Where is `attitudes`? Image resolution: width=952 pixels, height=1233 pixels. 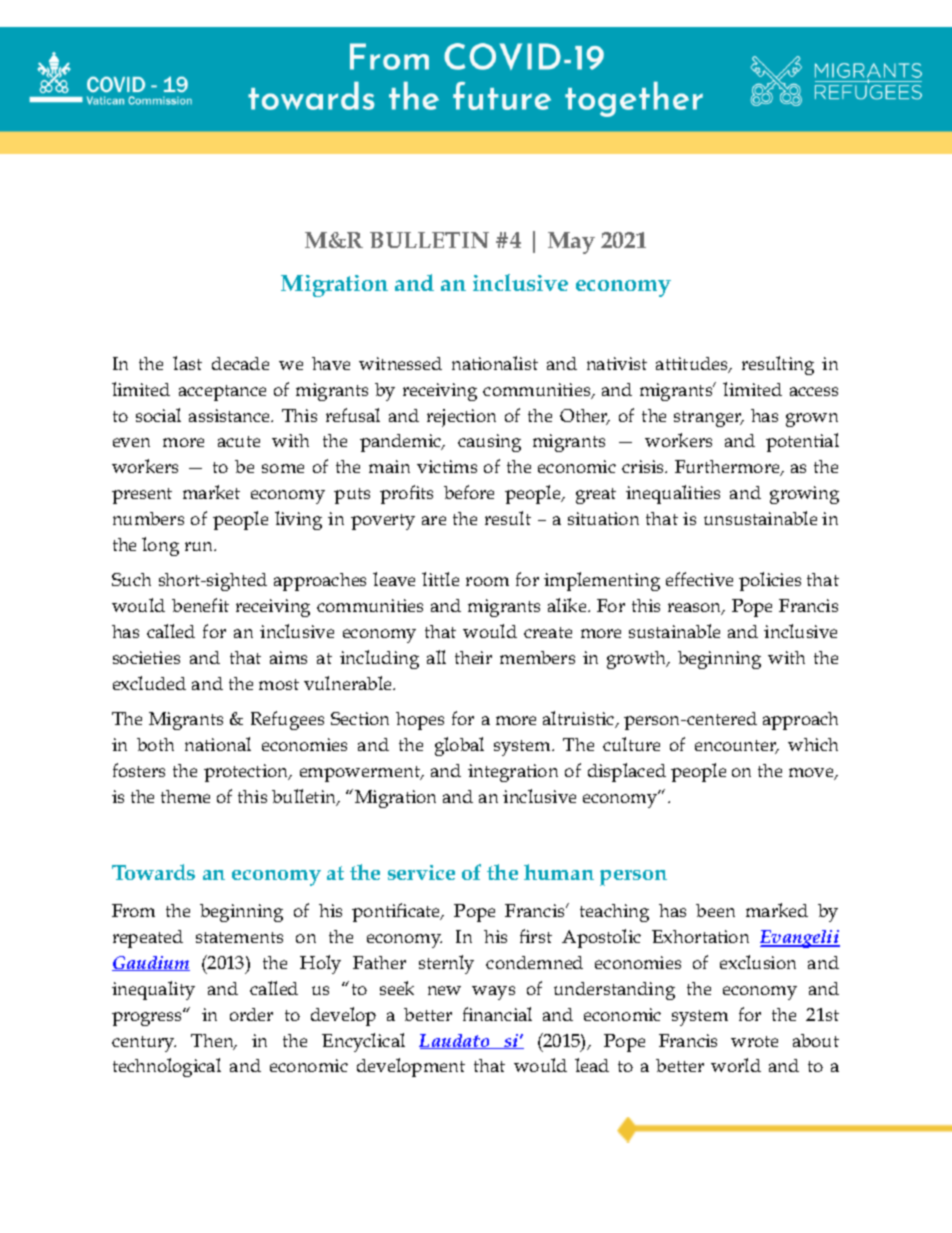
attitudes is located at coordinates (693, 365).
